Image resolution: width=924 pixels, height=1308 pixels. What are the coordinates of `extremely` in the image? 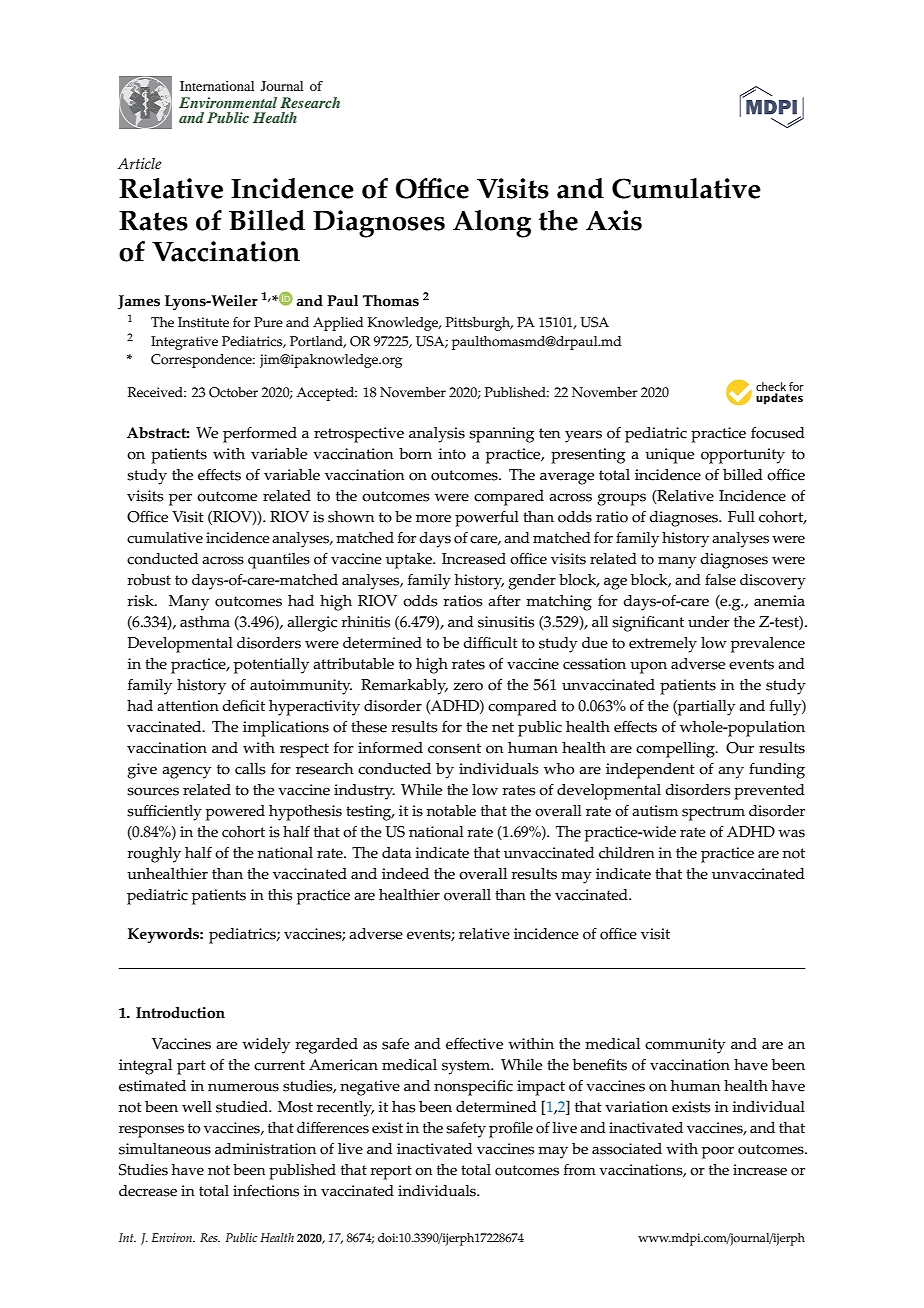 It's located at (663, 645).
